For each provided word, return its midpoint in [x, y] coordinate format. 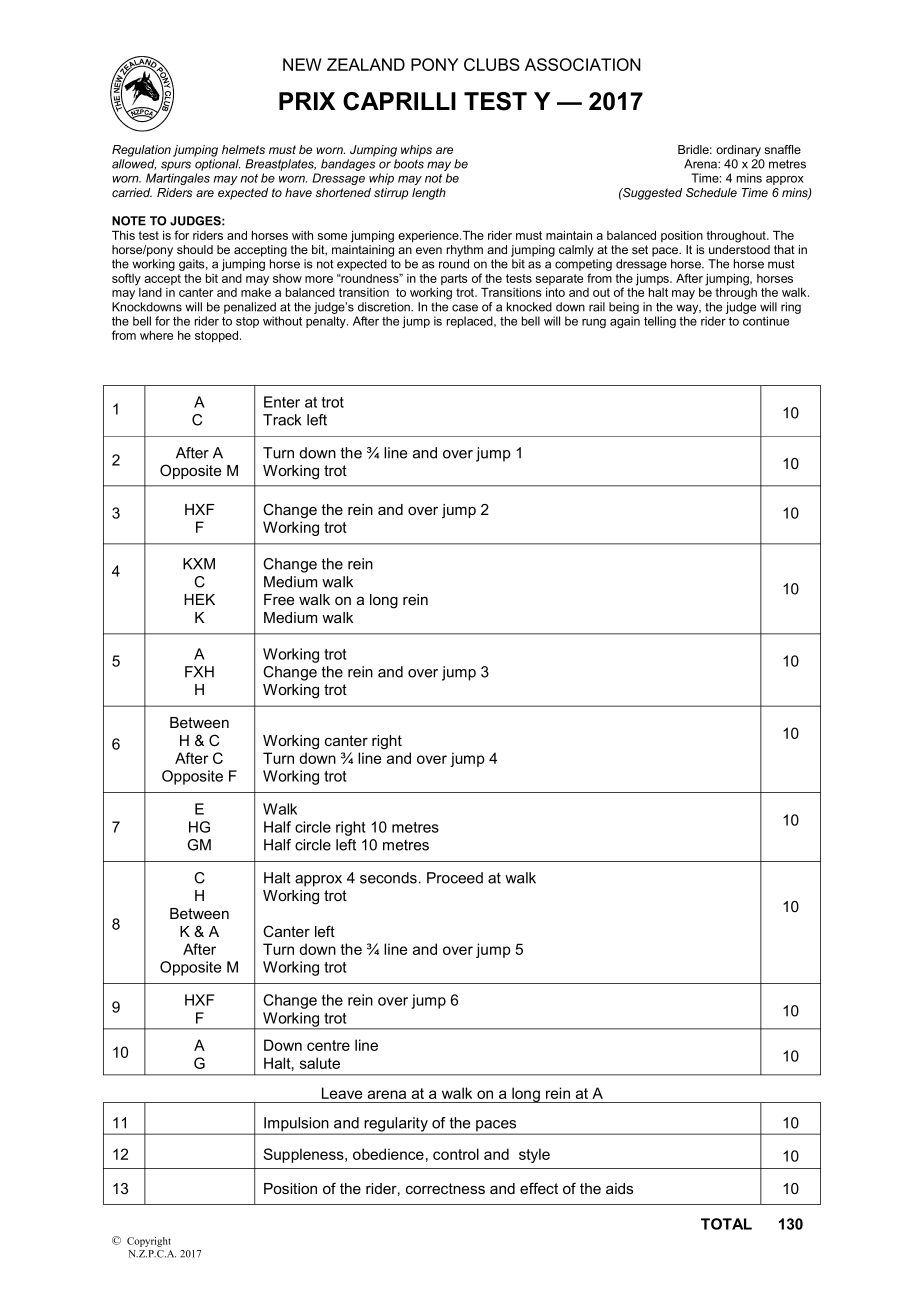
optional [217, 165]
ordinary [738, 151]
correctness [445, 1188]
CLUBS [492, 64]
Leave [342, 1093]
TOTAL [726, 1224]
